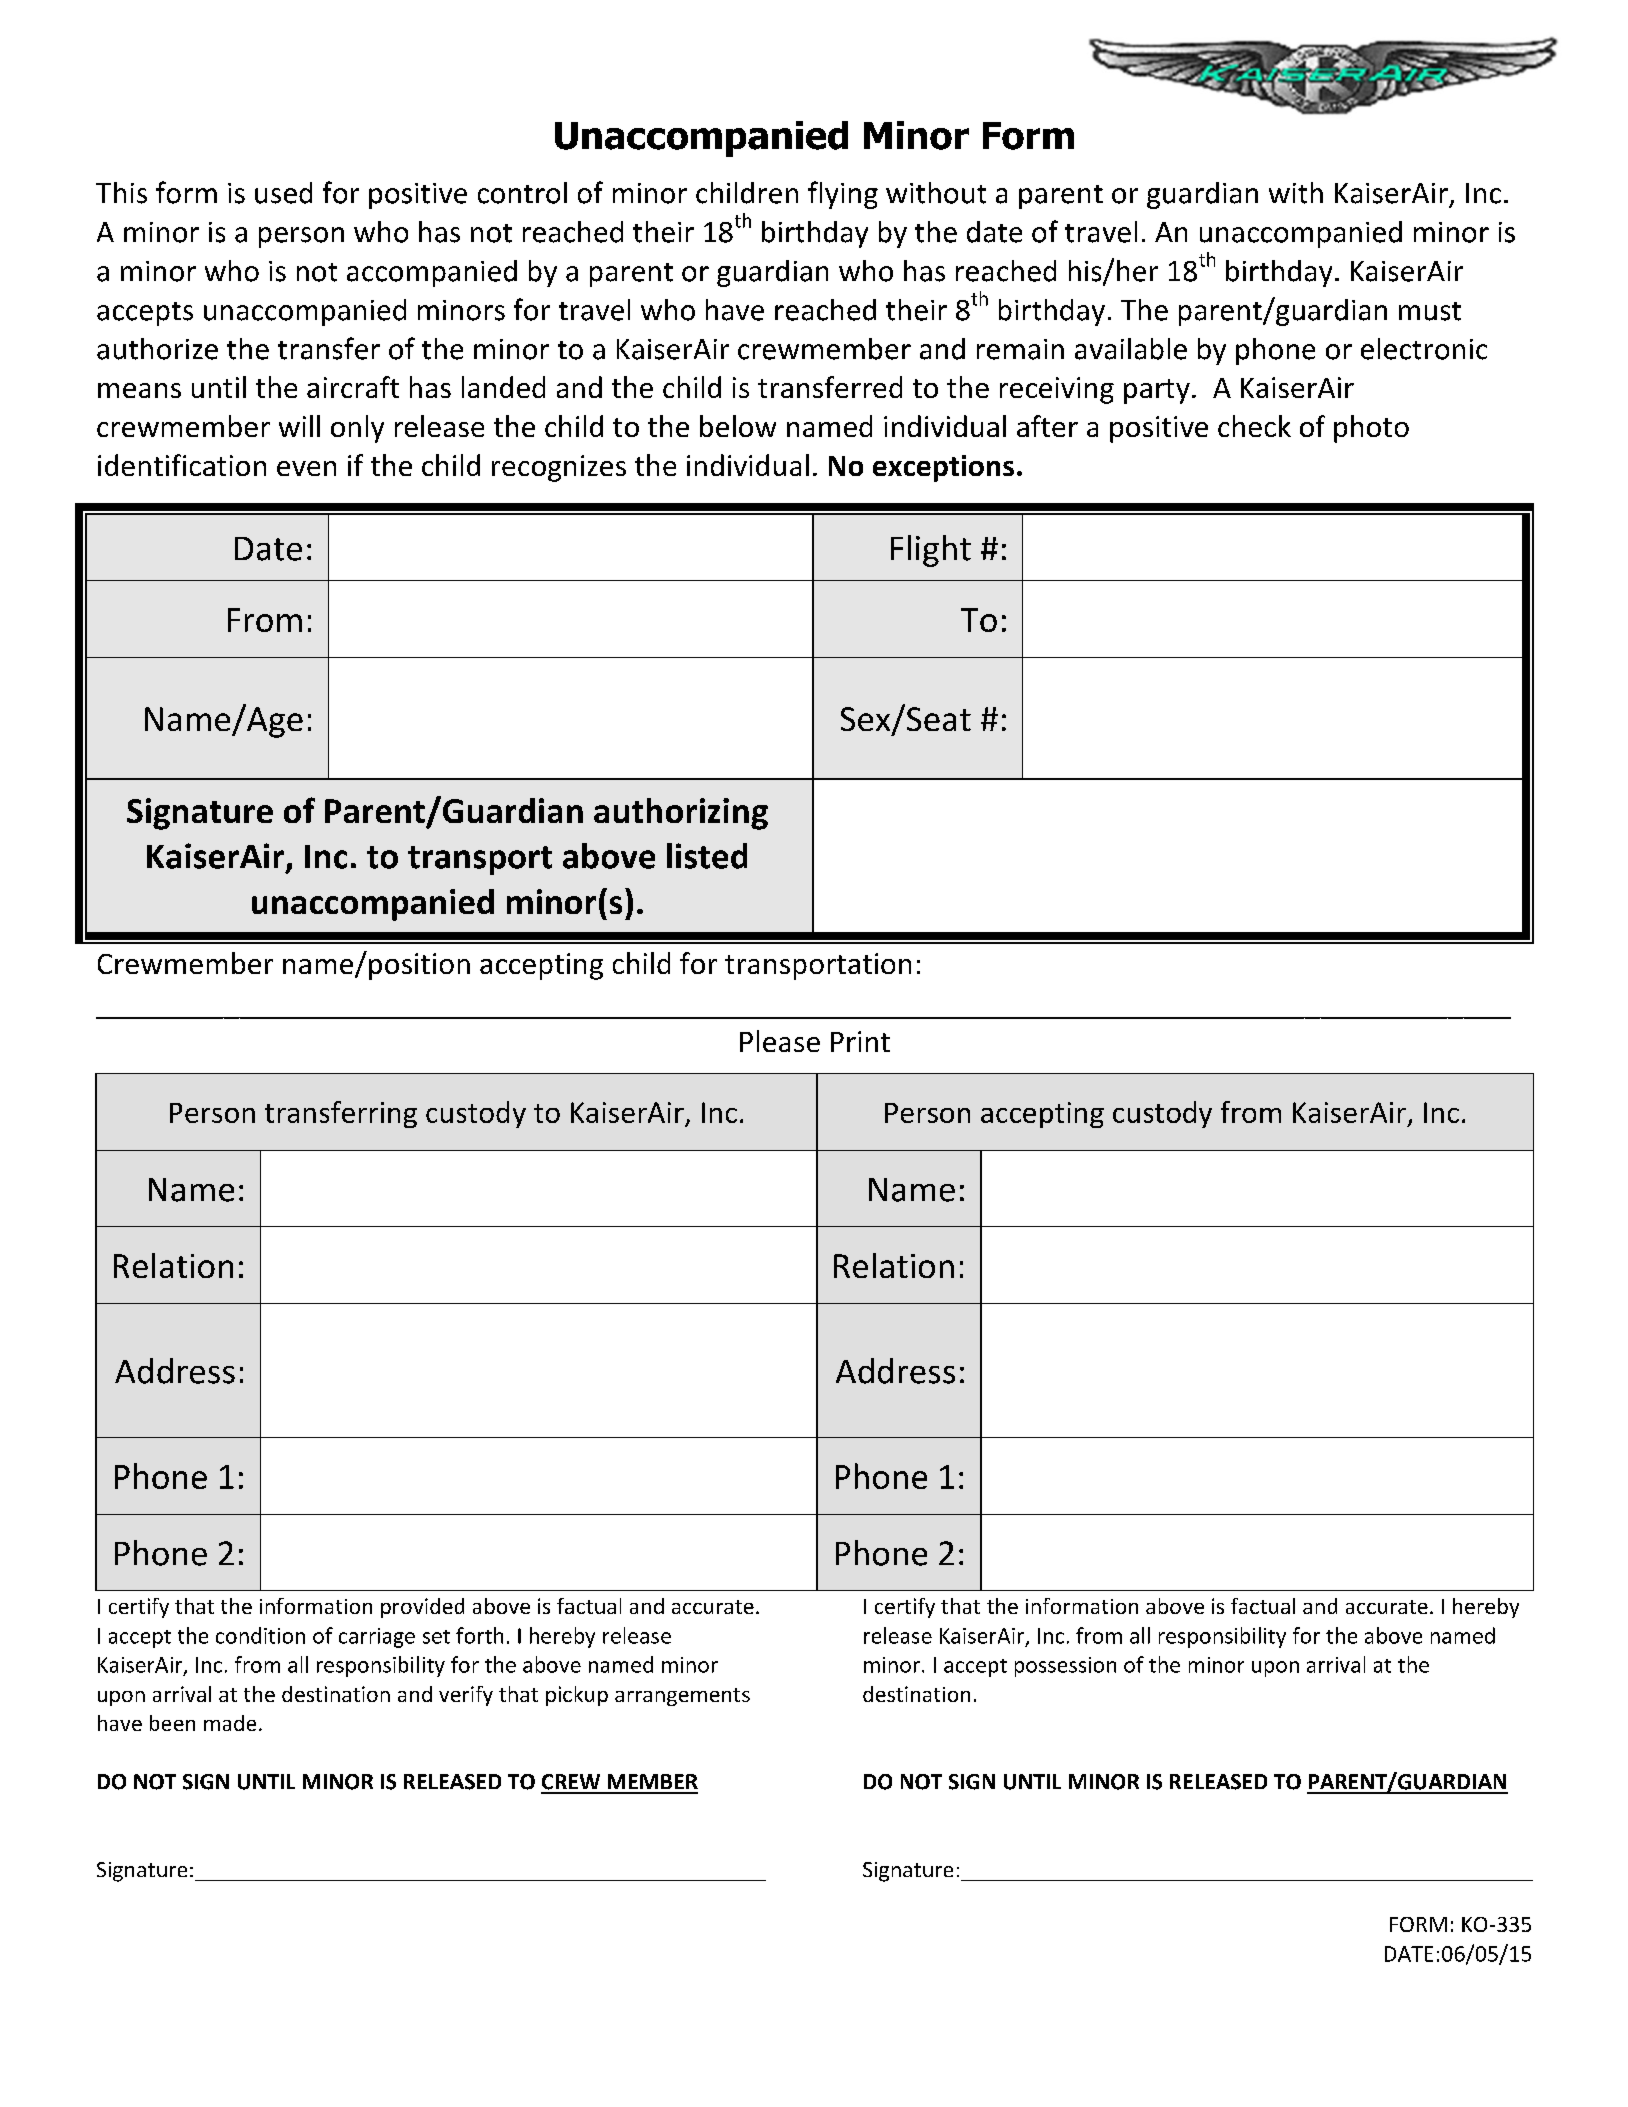 The image size is (1628, 2107). I want to click on used, so click(283, 193).
